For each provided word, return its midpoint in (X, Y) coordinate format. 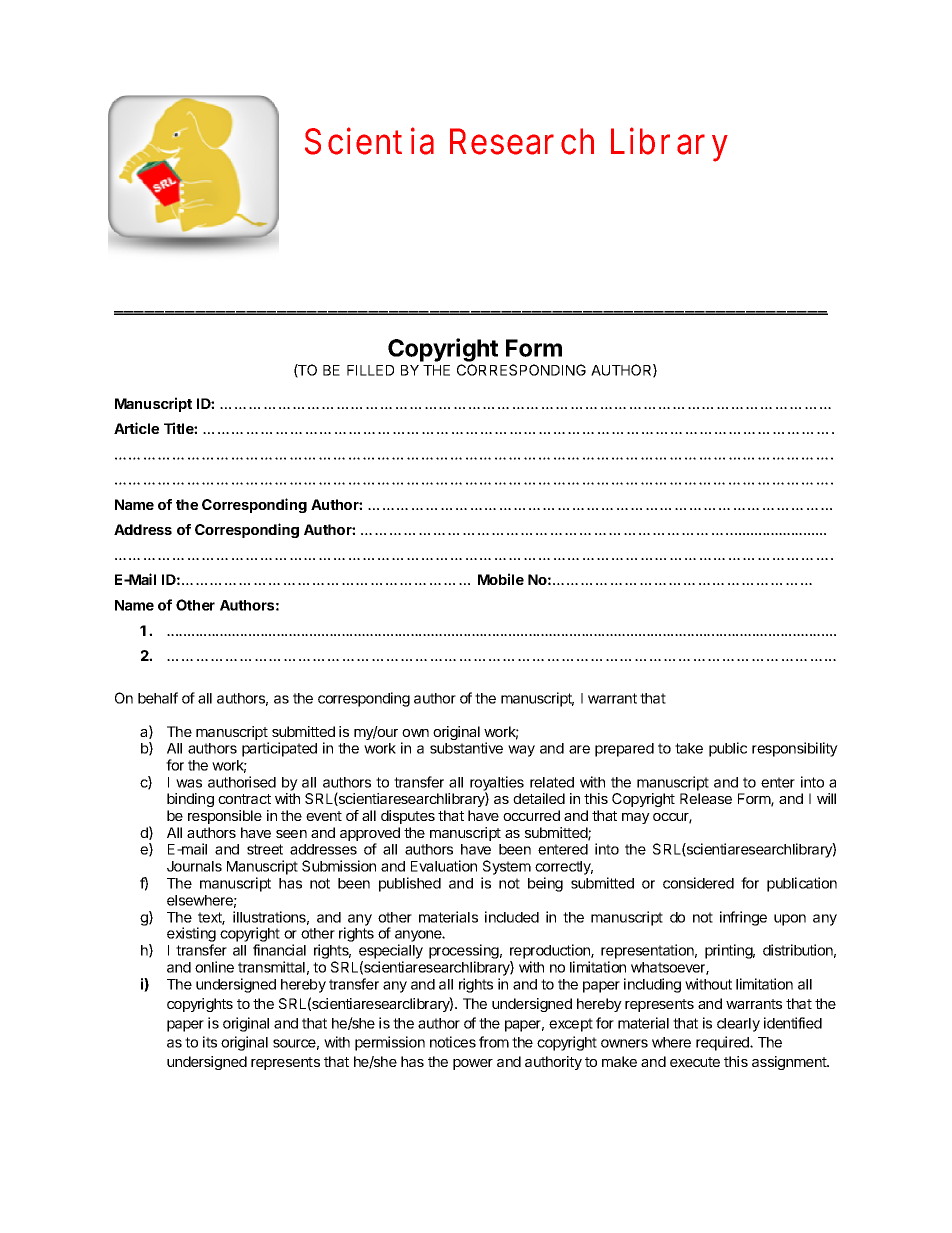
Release (706, 798)
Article (136, 428)
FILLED (370, 370)
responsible (225, 817)
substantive (466, 748)
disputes (408, 817)
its (210, 1042)
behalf (158, 698)
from (494, 1042)
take (689, 748)
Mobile (501, 579)
